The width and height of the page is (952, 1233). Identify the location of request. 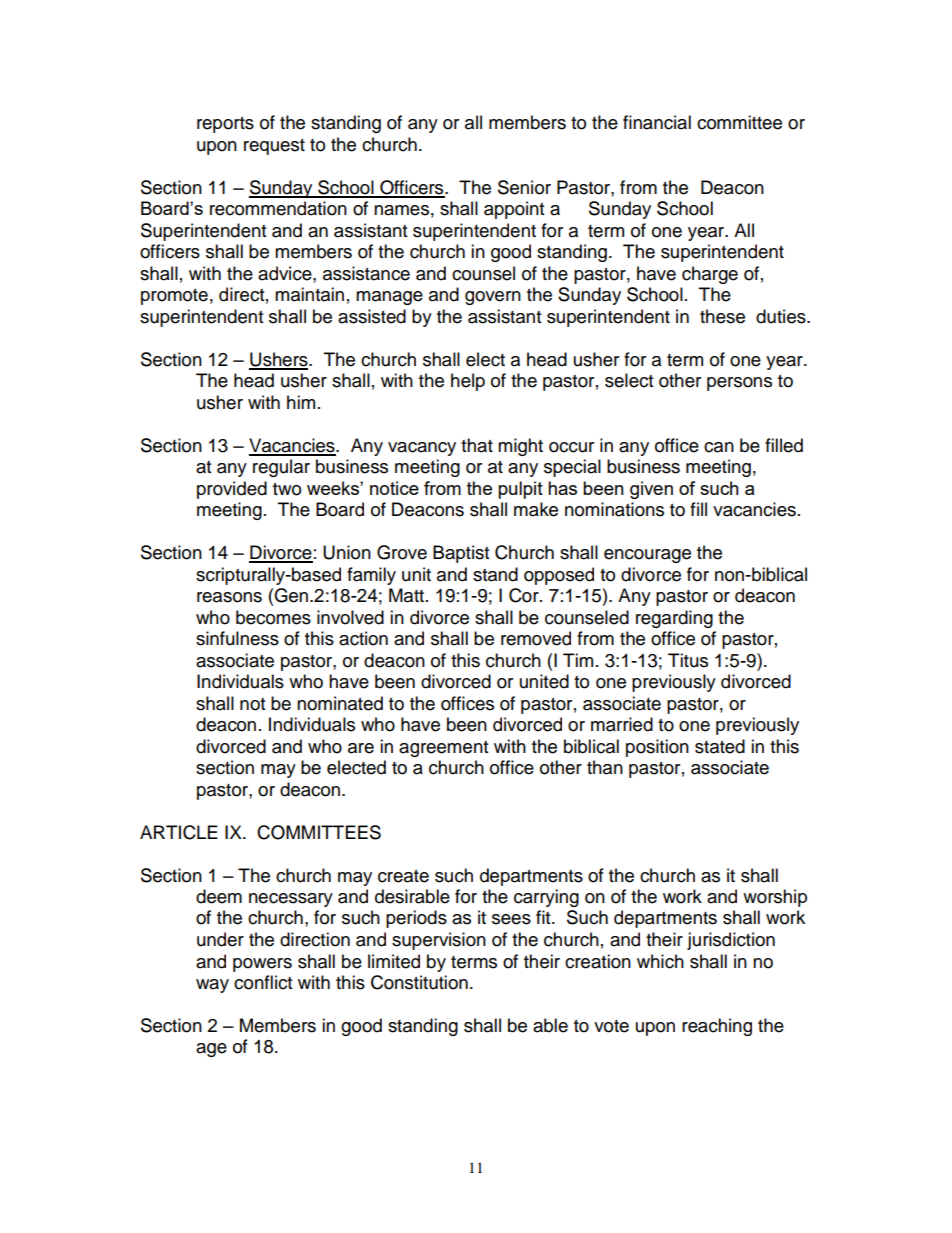
(274, 147).
